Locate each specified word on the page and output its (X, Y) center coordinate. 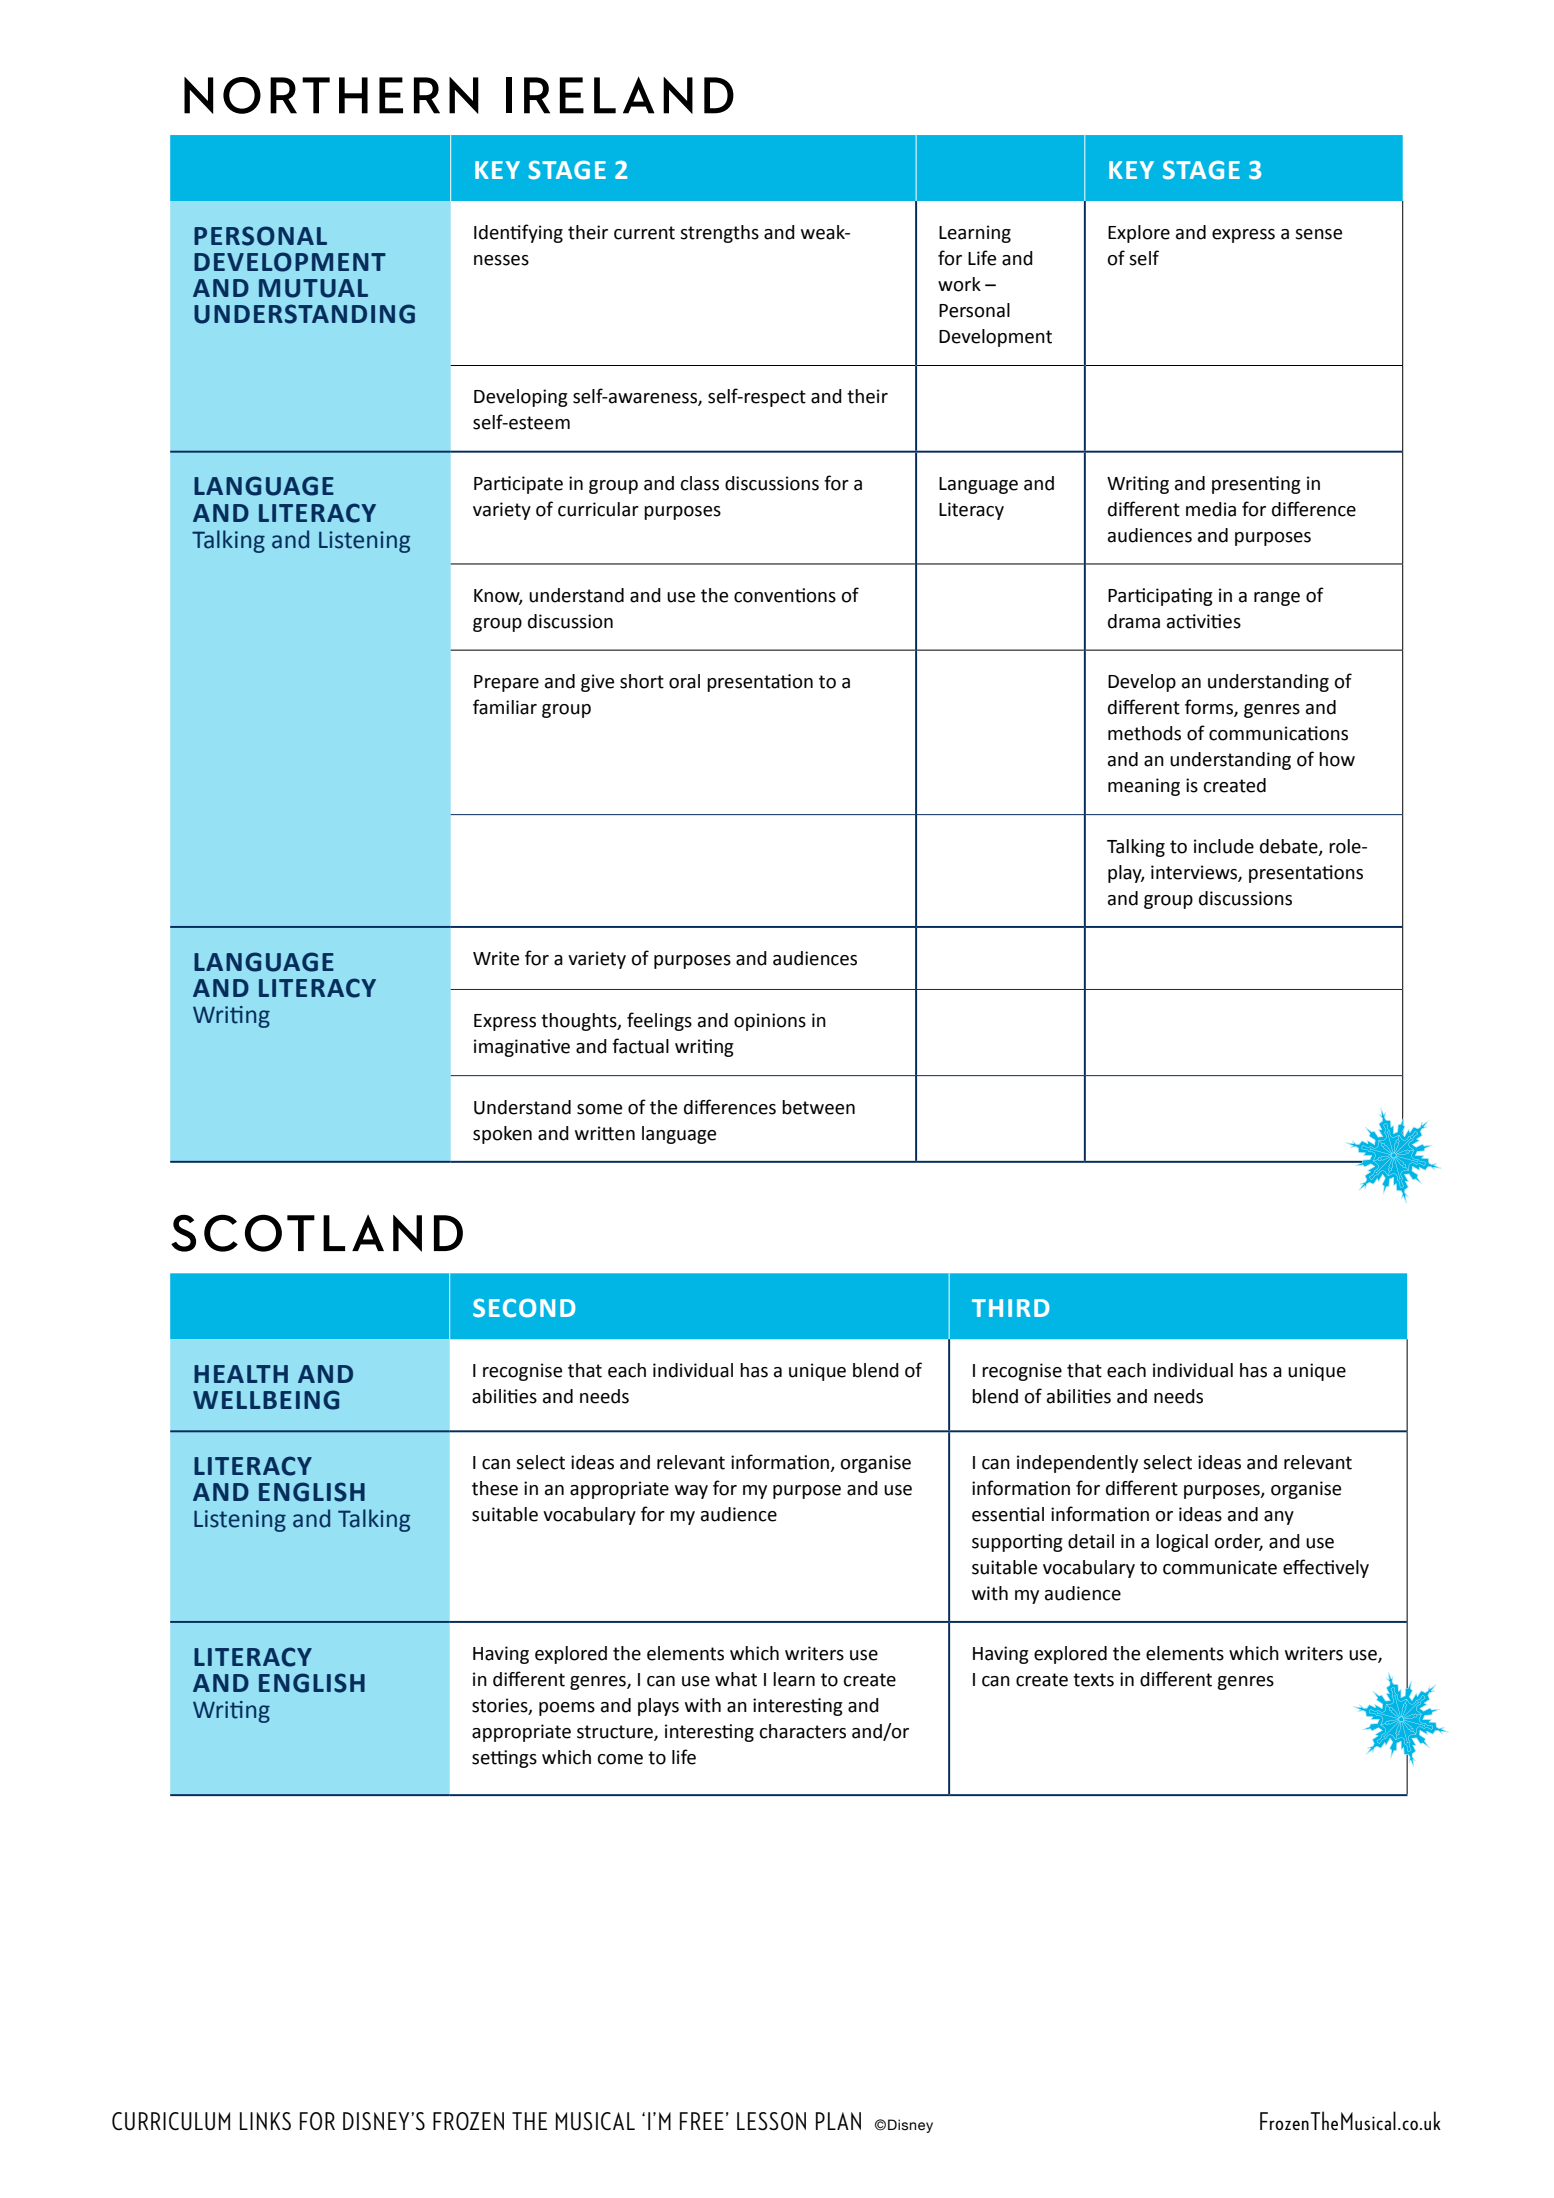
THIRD (1010, 1308)
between (818, 1107)
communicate (1220, 1567)
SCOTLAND (317, 1233)
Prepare (506, 683)
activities (1204, 621)
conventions (785, 595)
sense (1318, 234)
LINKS (265, 2121)
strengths (719, 234)
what (736, 1679)
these (495, 1488)
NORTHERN (331, 95)
